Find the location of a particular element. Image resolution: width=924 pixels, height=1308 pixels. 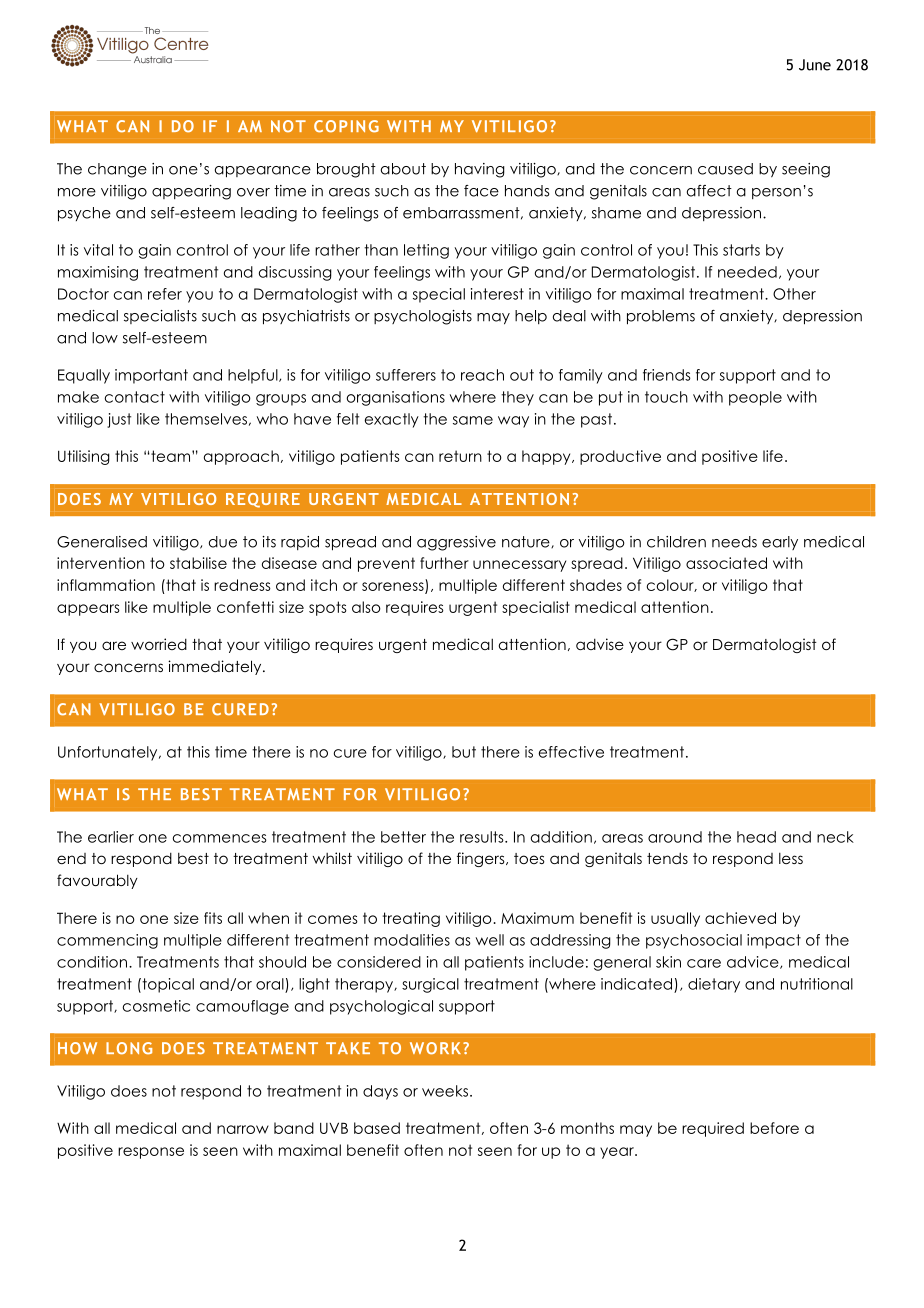

people is located at coordinates (755, 398).
